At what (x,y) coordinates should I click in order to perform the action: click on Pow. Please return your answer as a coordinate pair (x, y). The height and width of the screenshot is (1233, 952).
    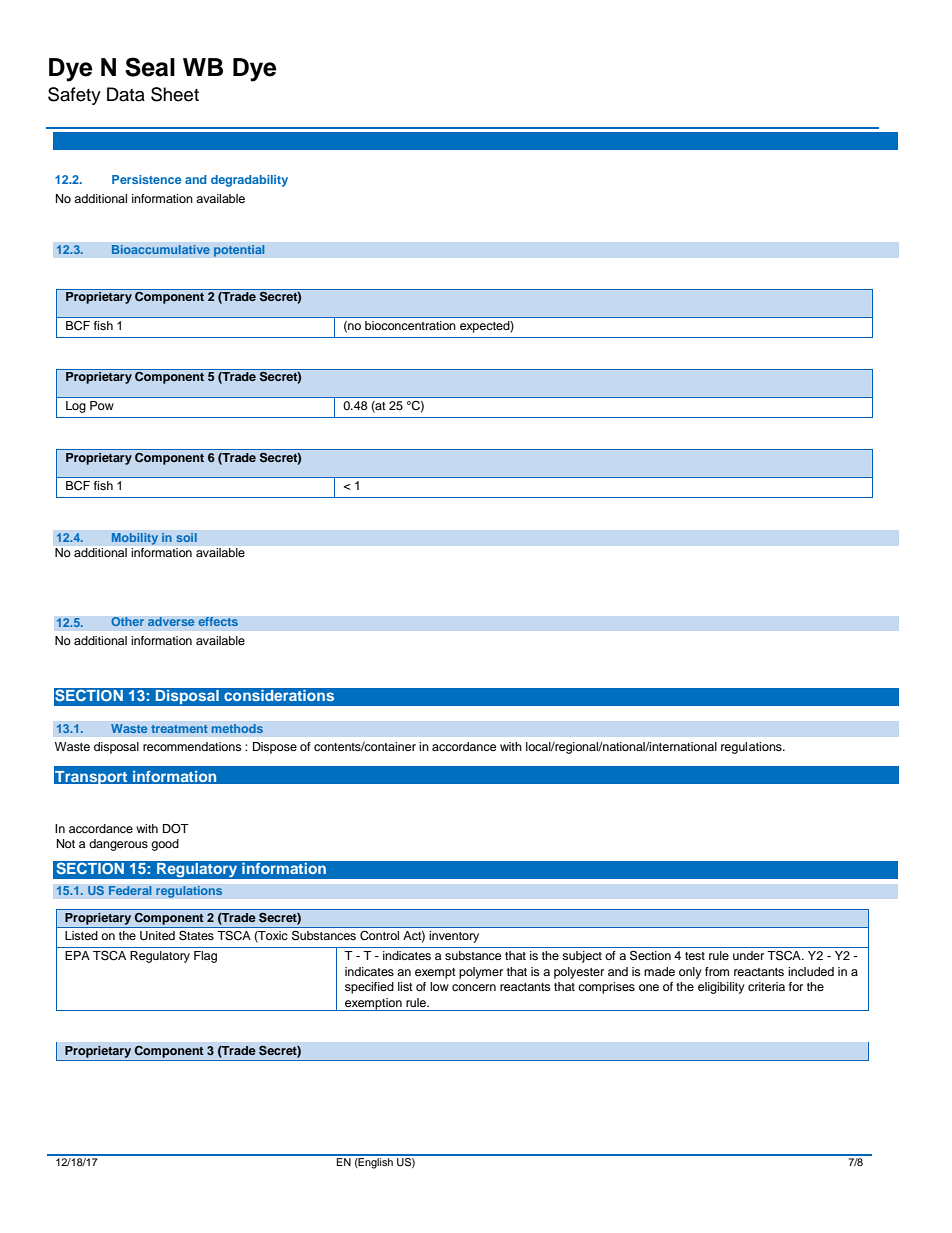
    Looking at the image, I should click on (102, 405).
